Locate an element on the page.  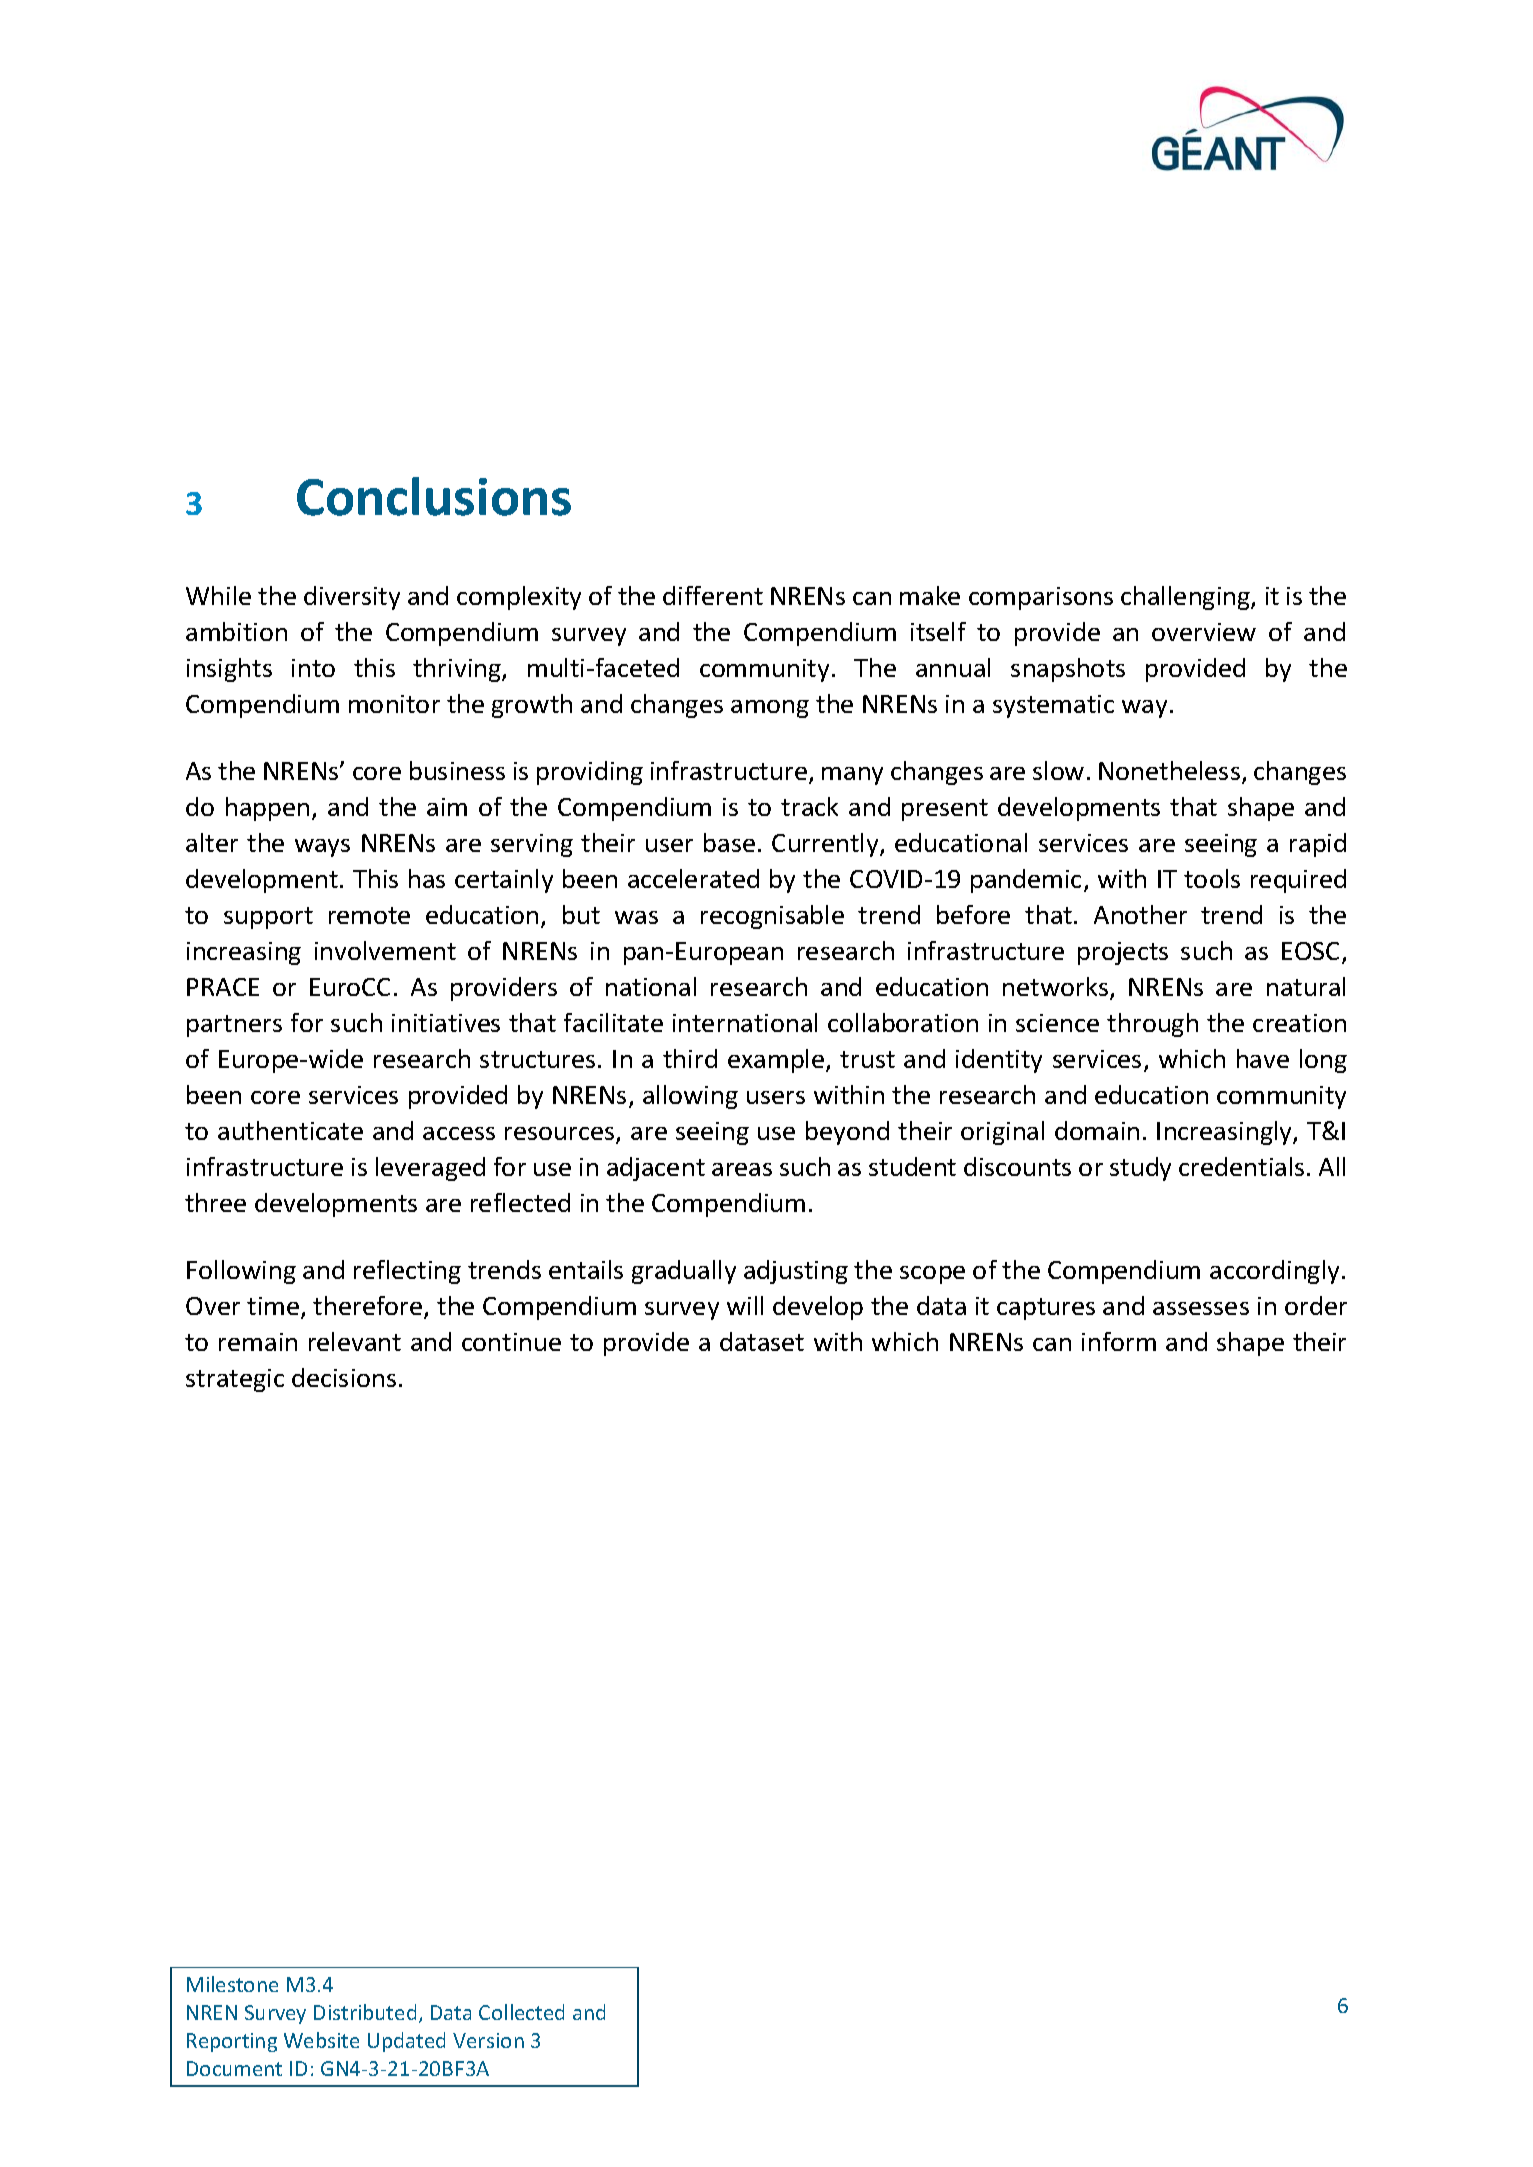
Distributed is located at coordinates (365, 2012).
